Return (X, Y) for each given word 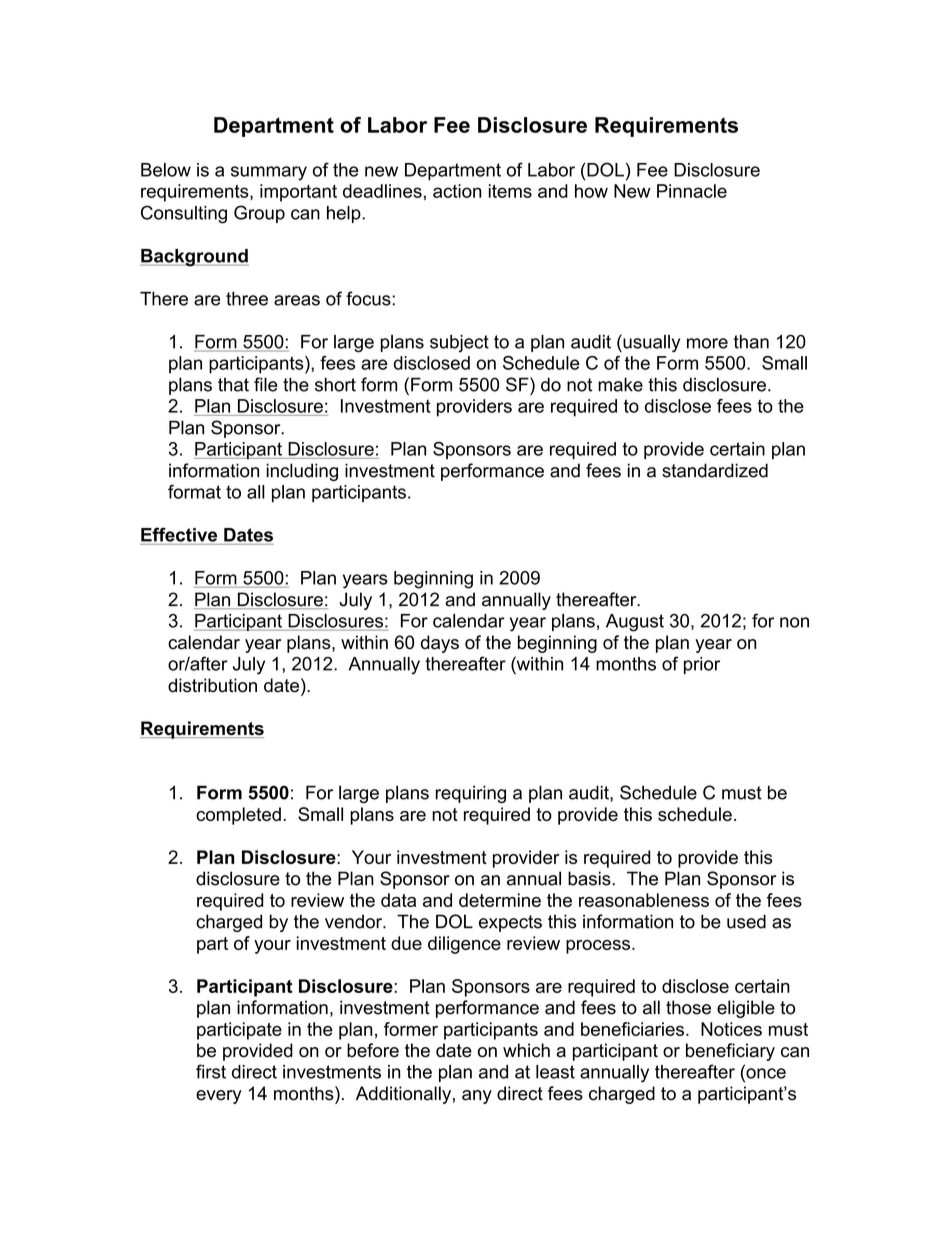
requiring (470, 794)
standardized (715, 470)
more (707, 343)
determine (500, 900)
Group (259, 214)
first (211, 1071)
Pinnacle (692, 191)
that (233, 385)
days (440, 644)
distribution (212, 685)
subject (459, 343)
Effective (179, 534)
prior (702, 665)
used (746, 921)
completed (238, 816)
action (457, 191)
